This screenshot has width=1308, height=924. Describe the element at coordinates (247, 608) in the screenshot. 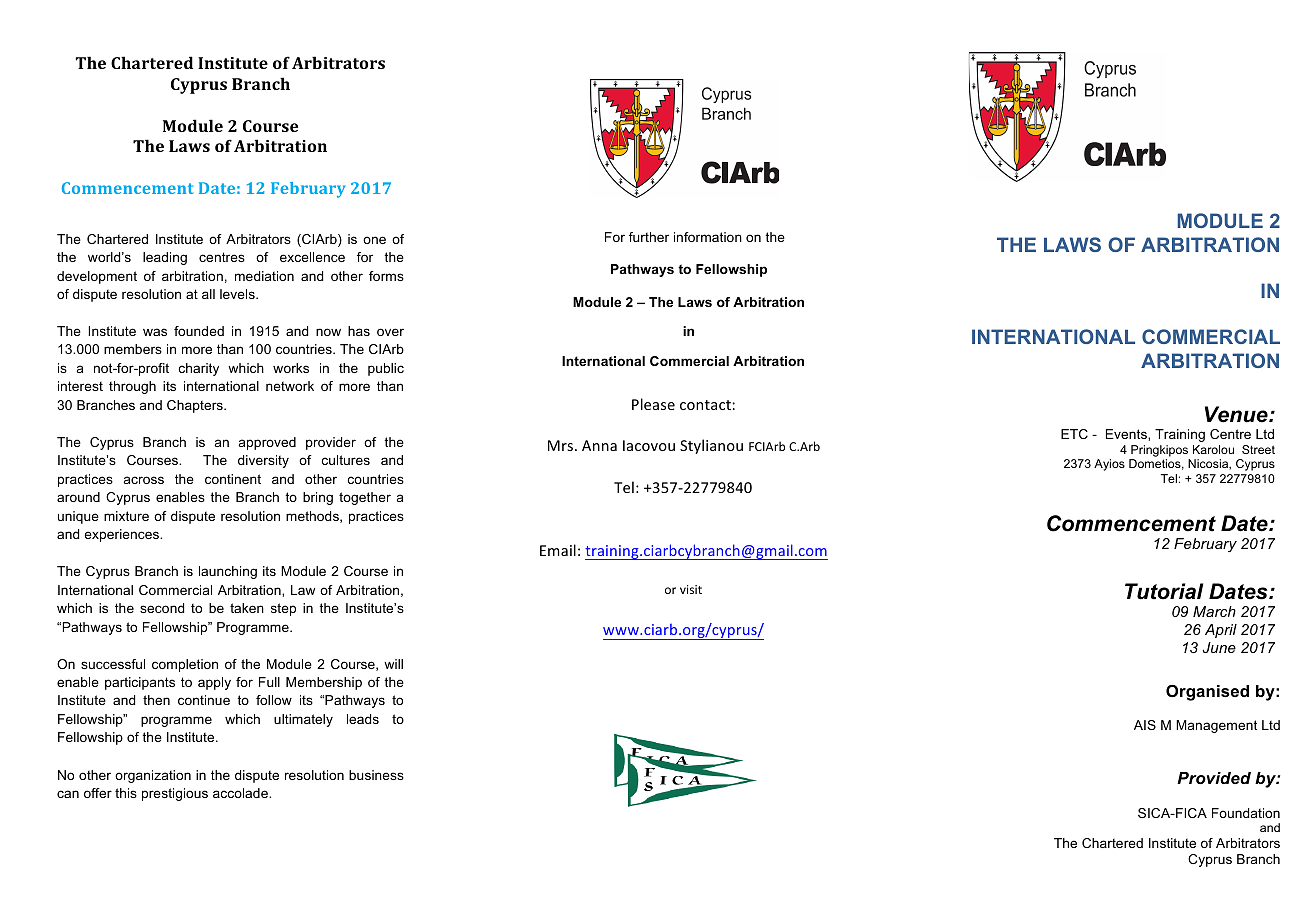

I see `taken` at that location.
